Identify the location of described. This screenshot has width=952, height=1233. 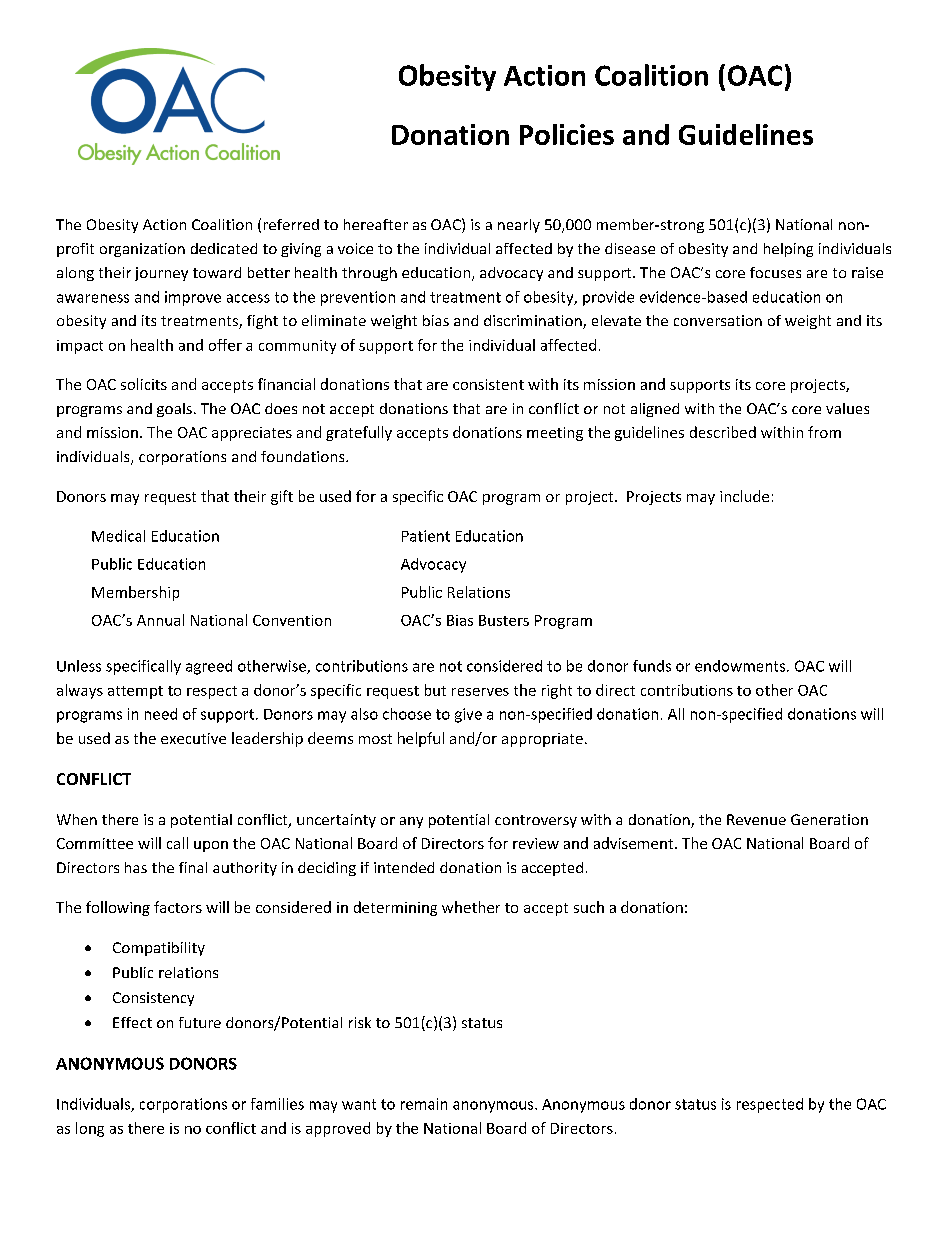
(723, 432).
